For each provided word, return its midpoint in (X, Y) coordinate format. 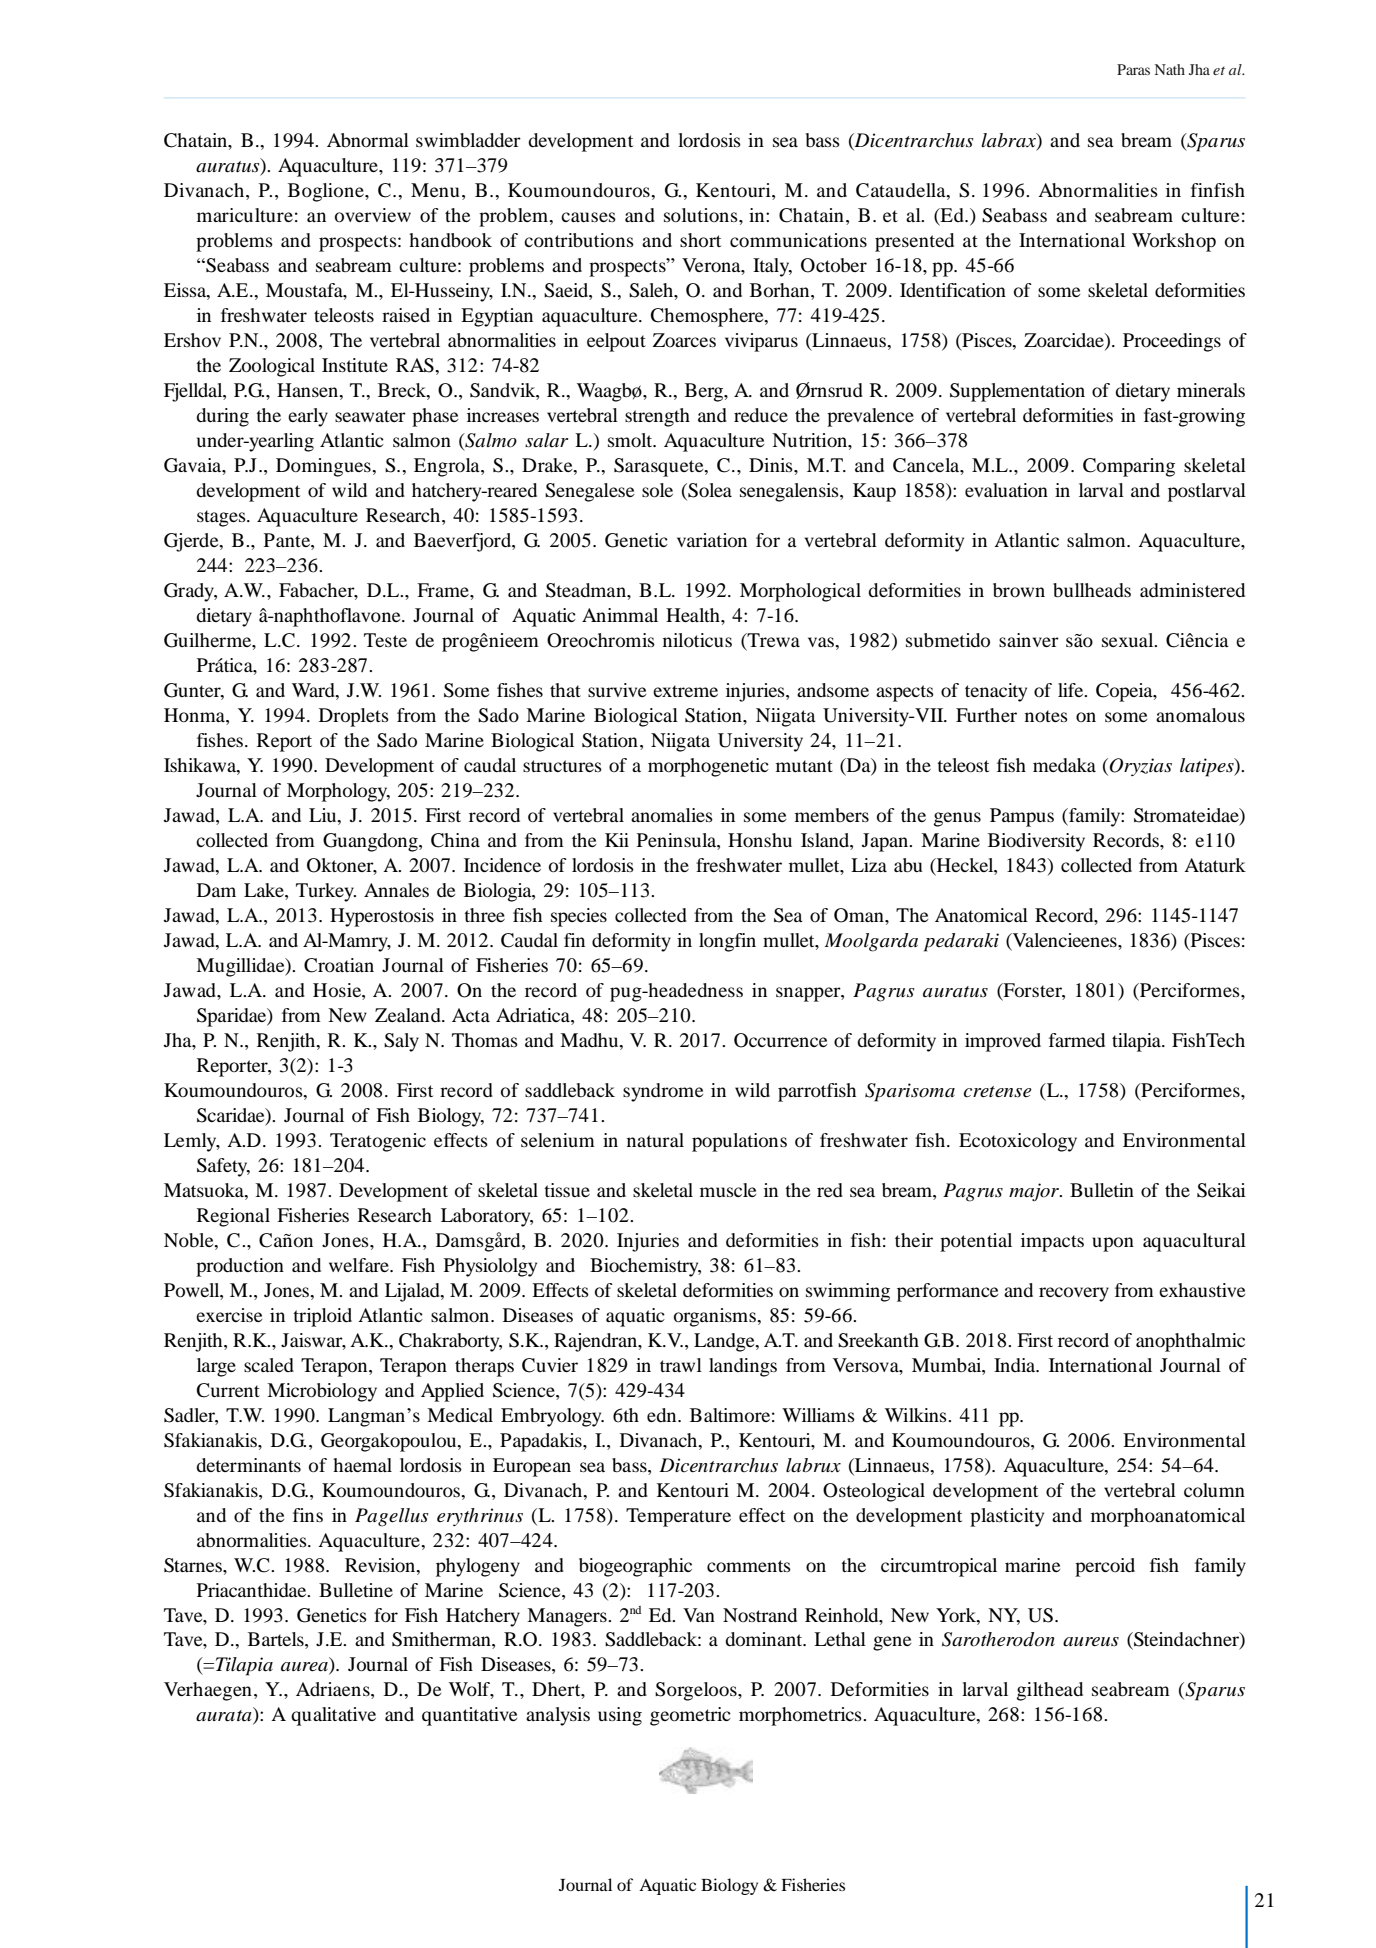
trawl (681, 1365)
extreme (685, 691)
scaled (269, 1365)
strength (657, 417)
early (308, 417)
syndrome (663, 1092)
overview (373, 215)
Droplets (354, 717)
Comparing (1129, 467)
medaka (1064, 765)
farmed (1077, 1040)
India (1016, 1365)
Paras (1133, 69)
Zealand (409, 1015)
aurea (305, 1668)
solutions (702, 215)
